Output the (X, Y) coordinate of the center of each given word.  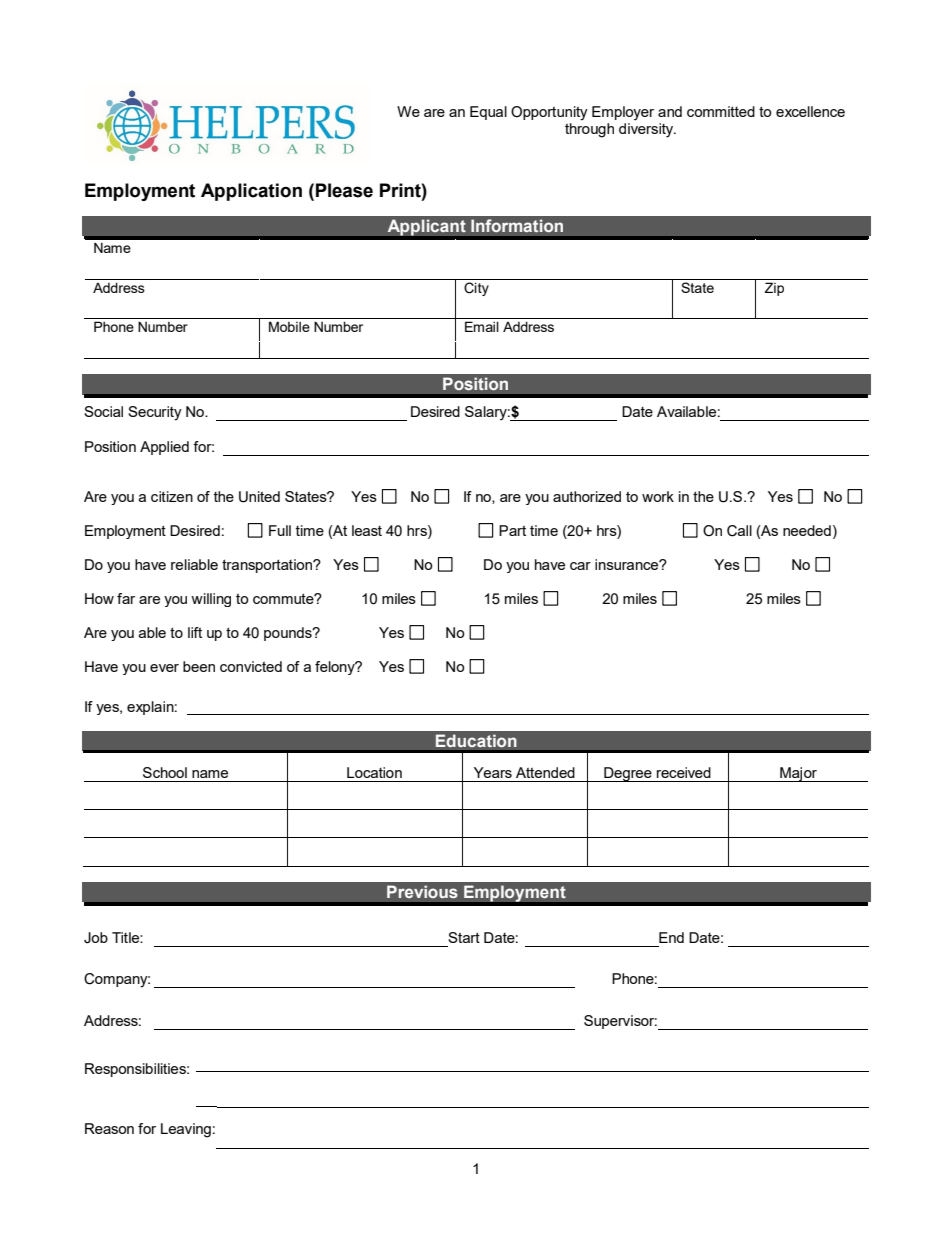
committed (721, 111)
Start (464, 937)
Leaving (186, 1130)
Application (251, 192)
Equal (488, 113)
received (684, 772)
